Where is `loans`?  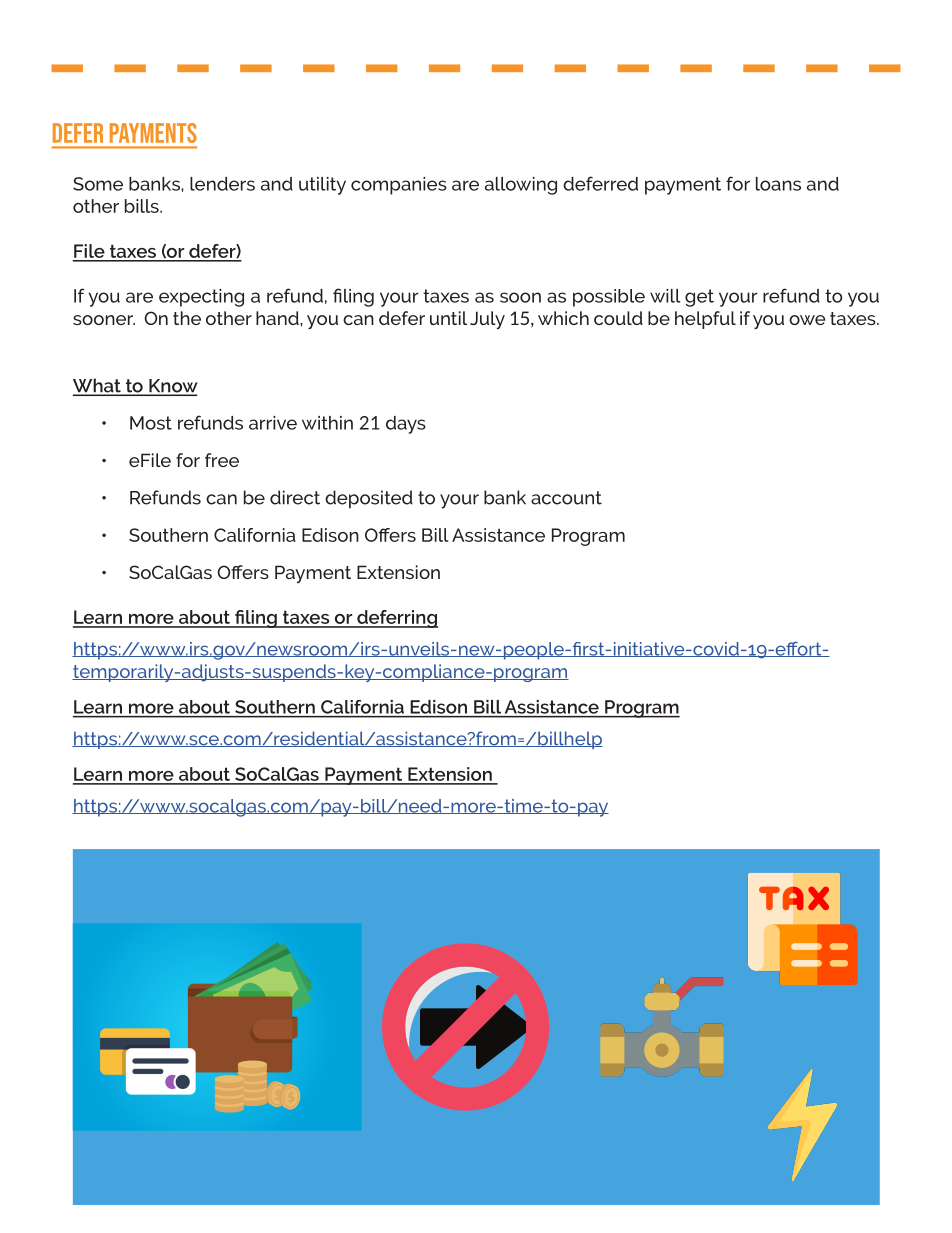 loans is located at coordinates (778, 184).
